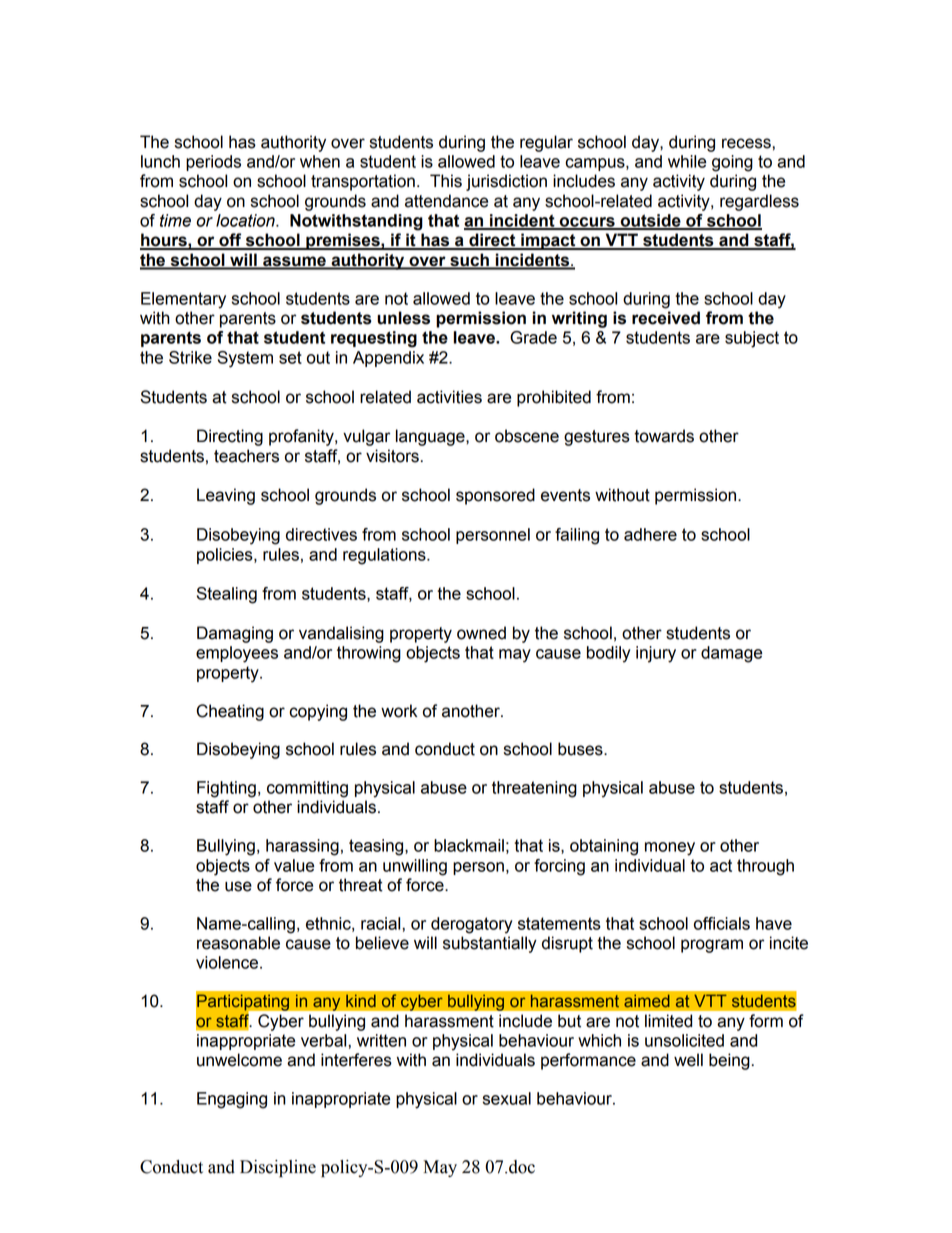  I want to click on employees, so click(237, 654).
